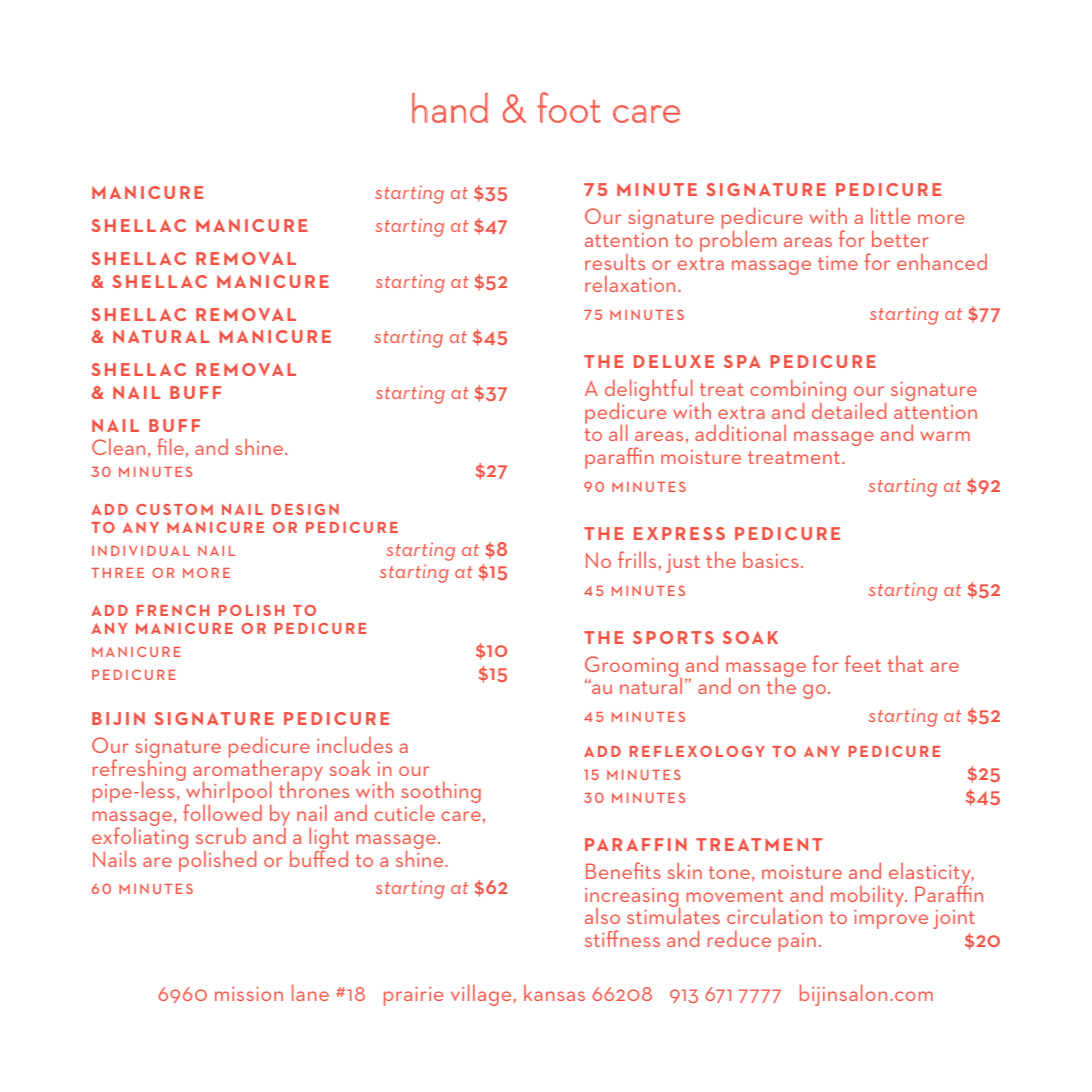 The height and width of the screenshot is (1092, 1092). I want to click on Grooming, so click(633, 668).
